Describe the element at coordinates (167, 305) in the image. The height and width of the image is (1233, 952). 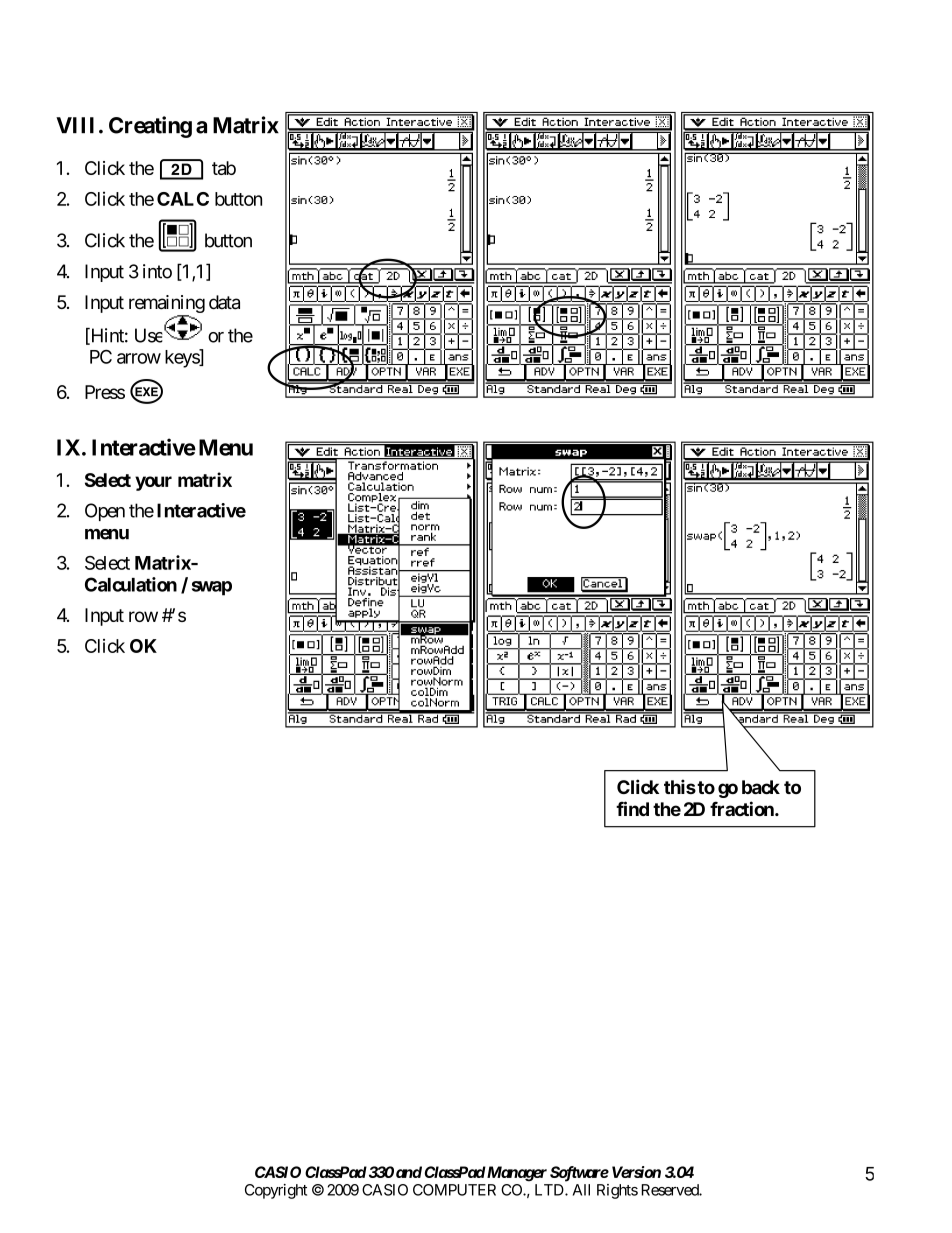
I see `remaining` at that location.
